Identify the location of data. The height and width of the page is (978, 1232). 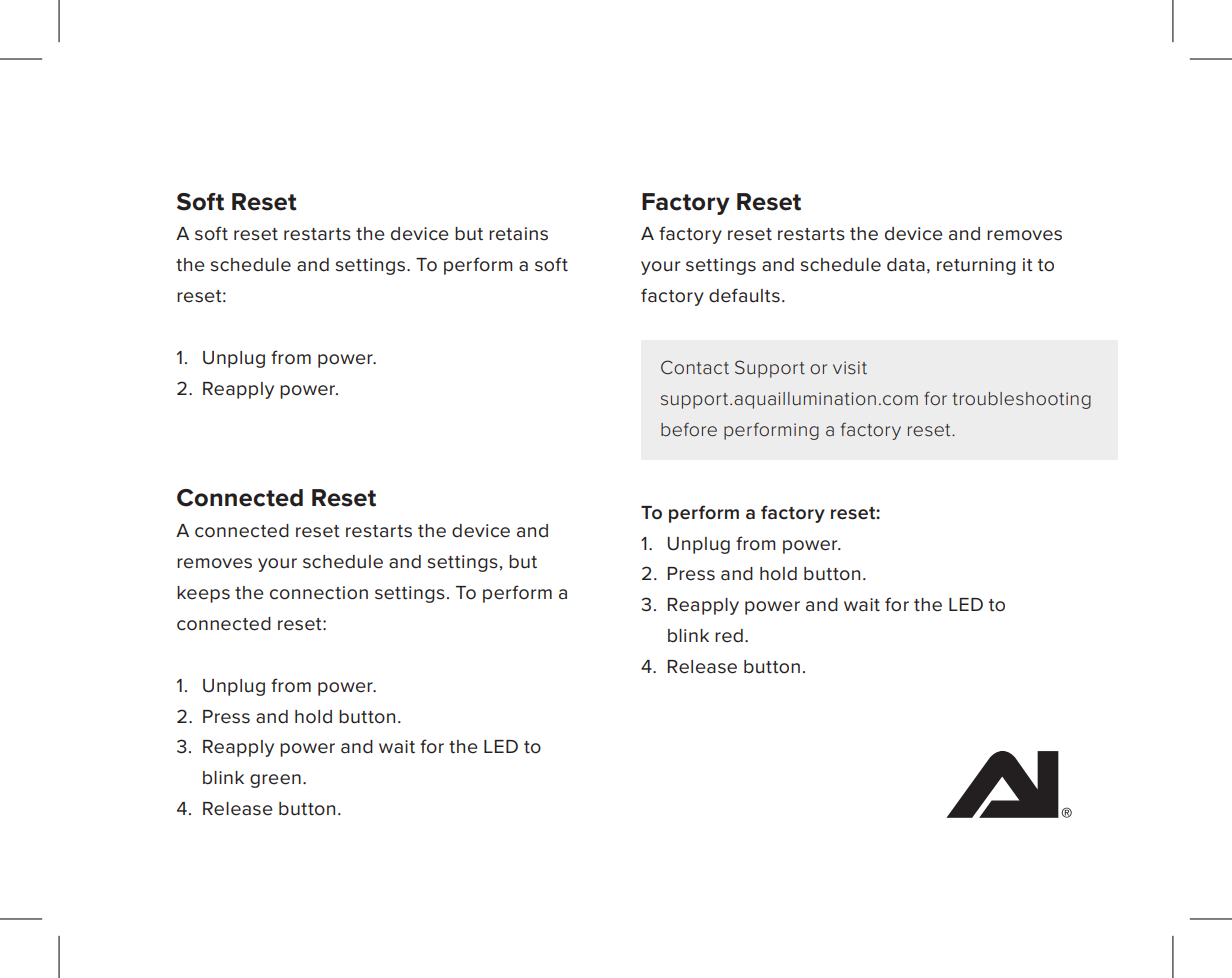
(906, 265).
